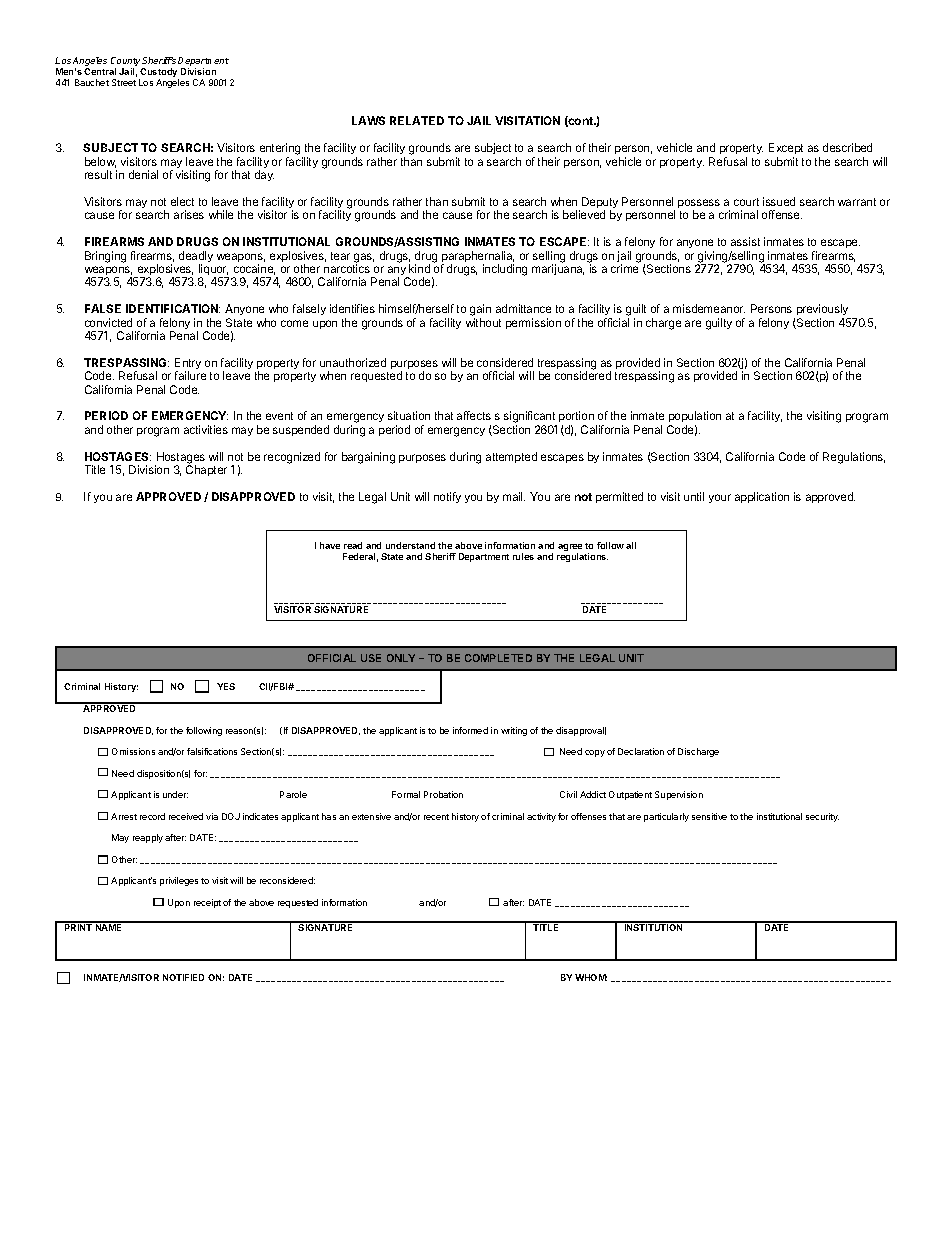 Image resolution: width=952 pixels, height=1233 pixels. I want to click on Declaration, so click(641, 751).
